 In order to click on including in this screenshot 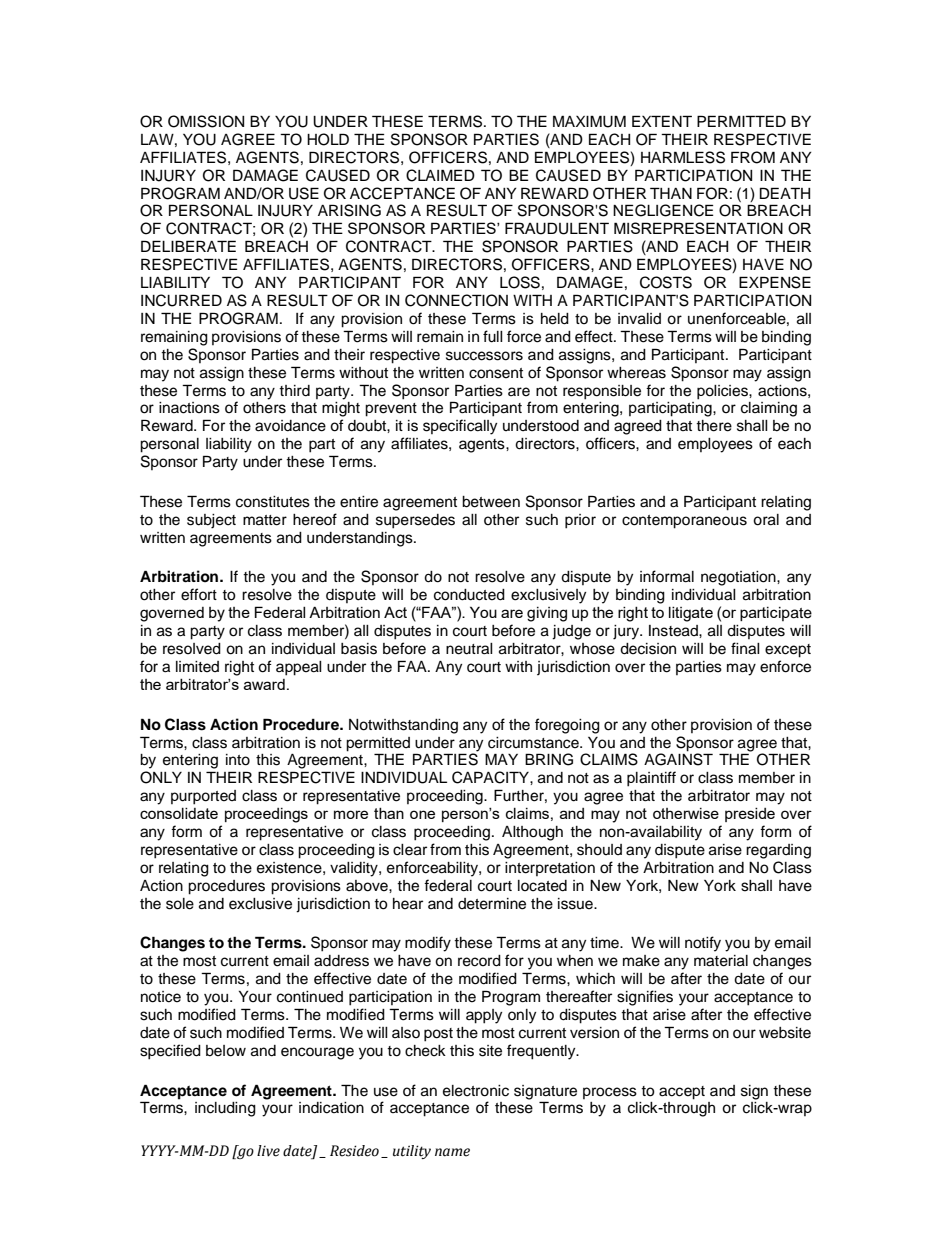, I will do `click(225, 1109)`.
